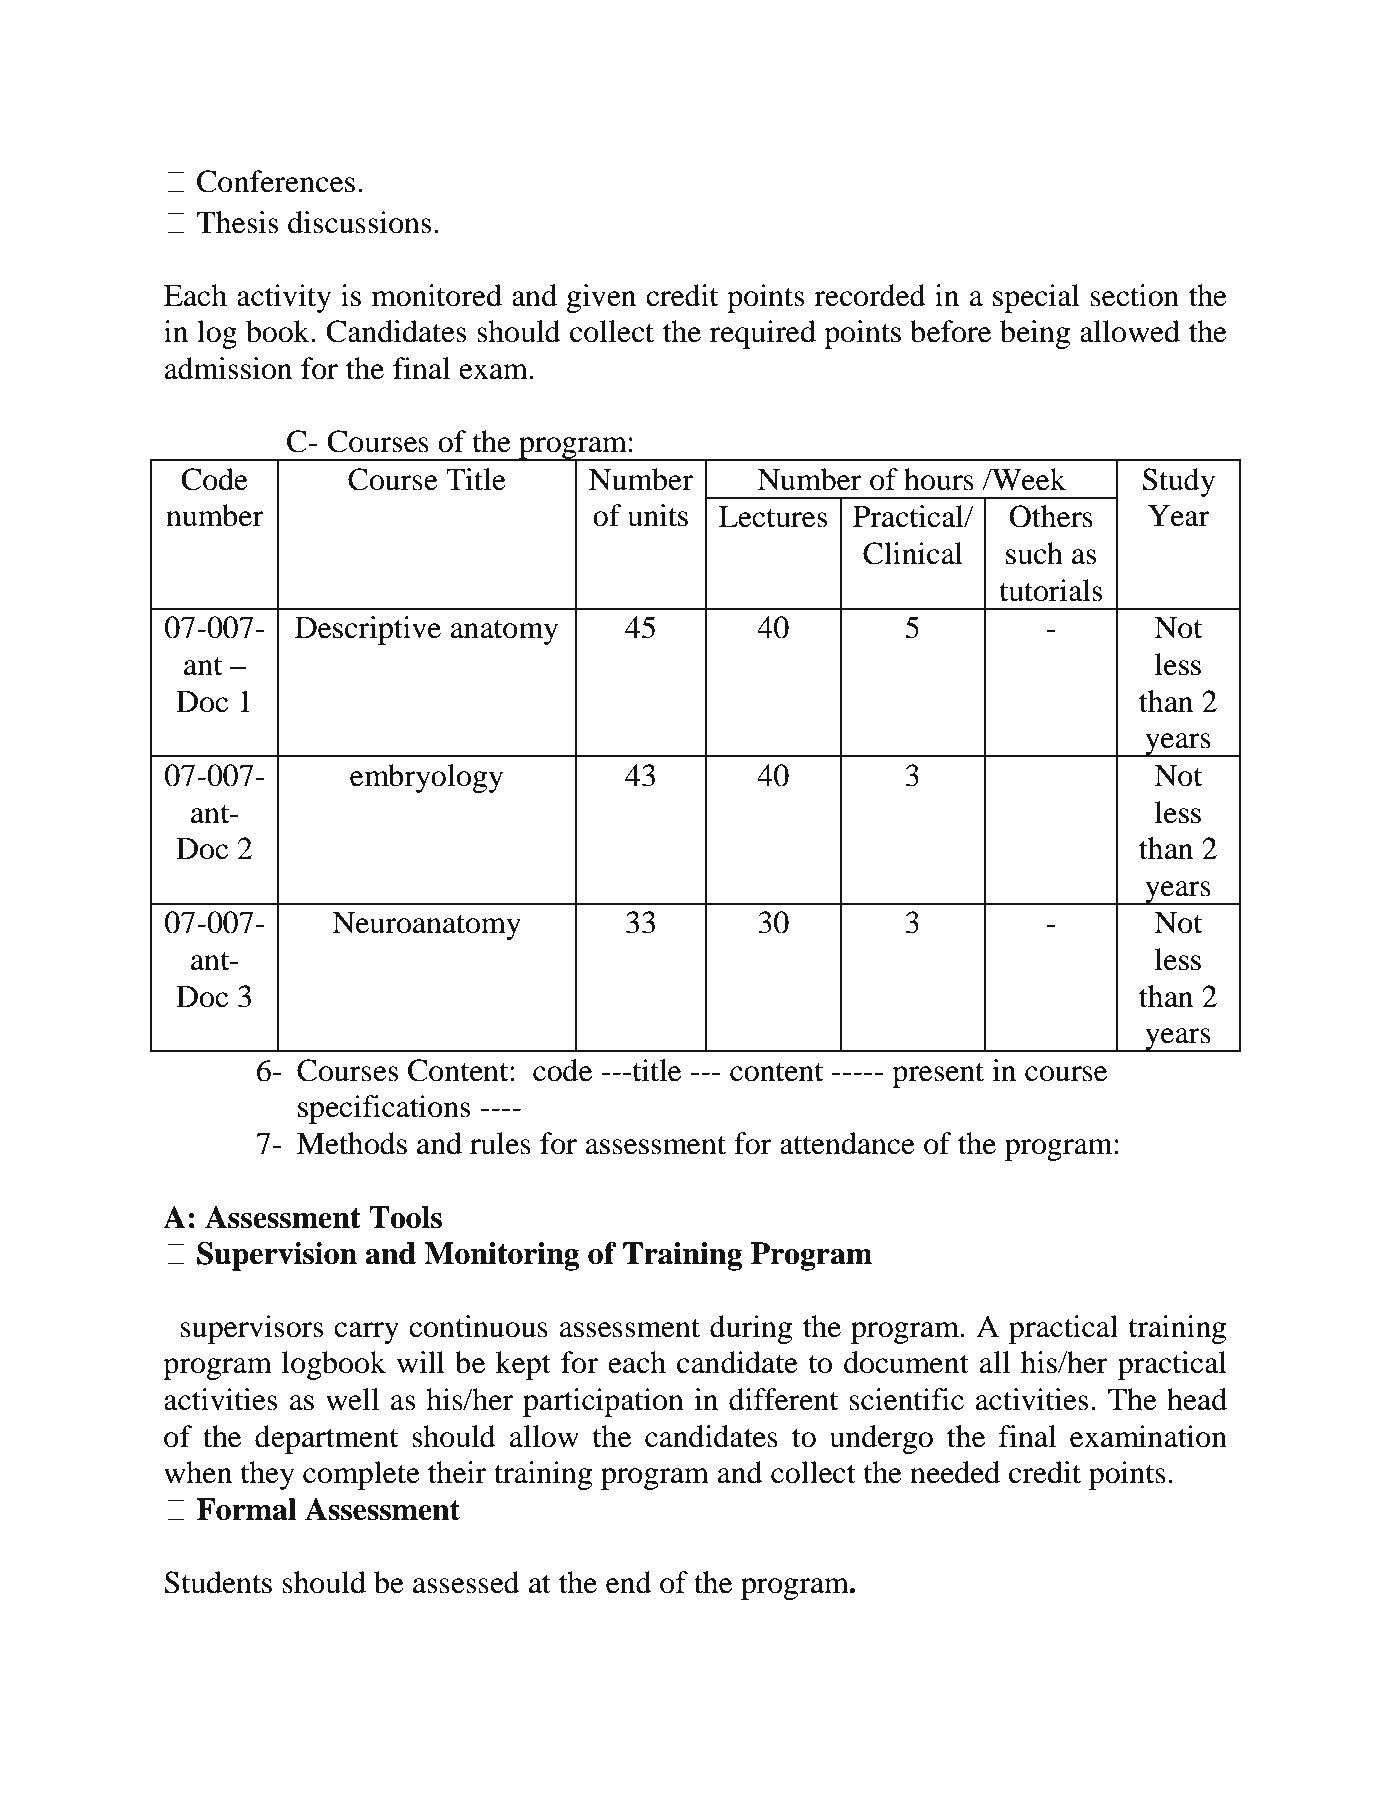 The image size is (1391, 1800). What do you see at coordinates (955, 1472) in the image?
I see `needed` at bounding box center [955, 1472].
